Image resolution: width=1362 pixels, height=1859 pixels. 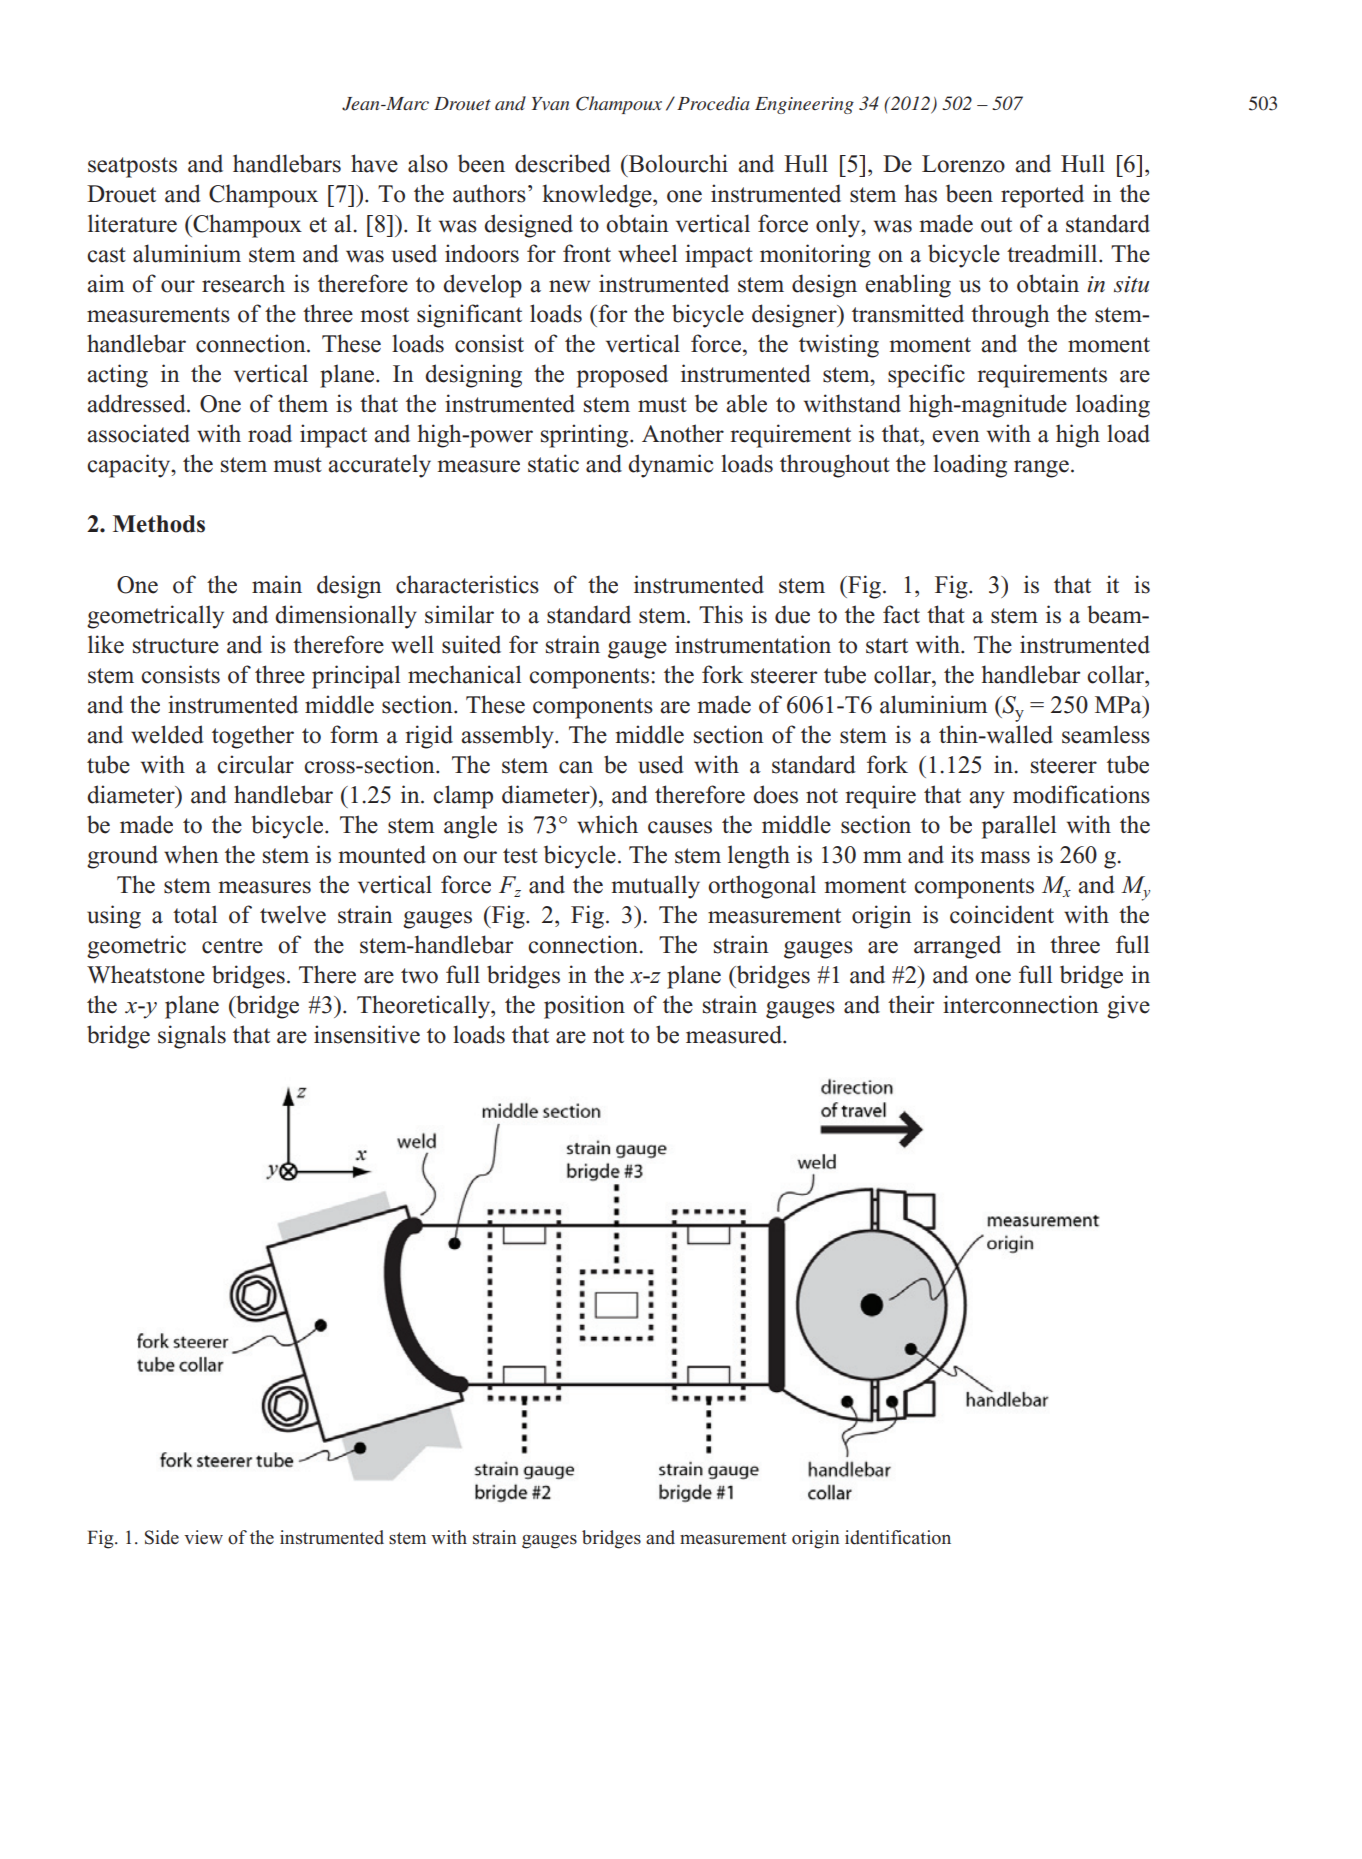 What do you see at coordinates (1128, 1007) in the screenshot?
I see `give` at bounding box center [1128, 1007].
